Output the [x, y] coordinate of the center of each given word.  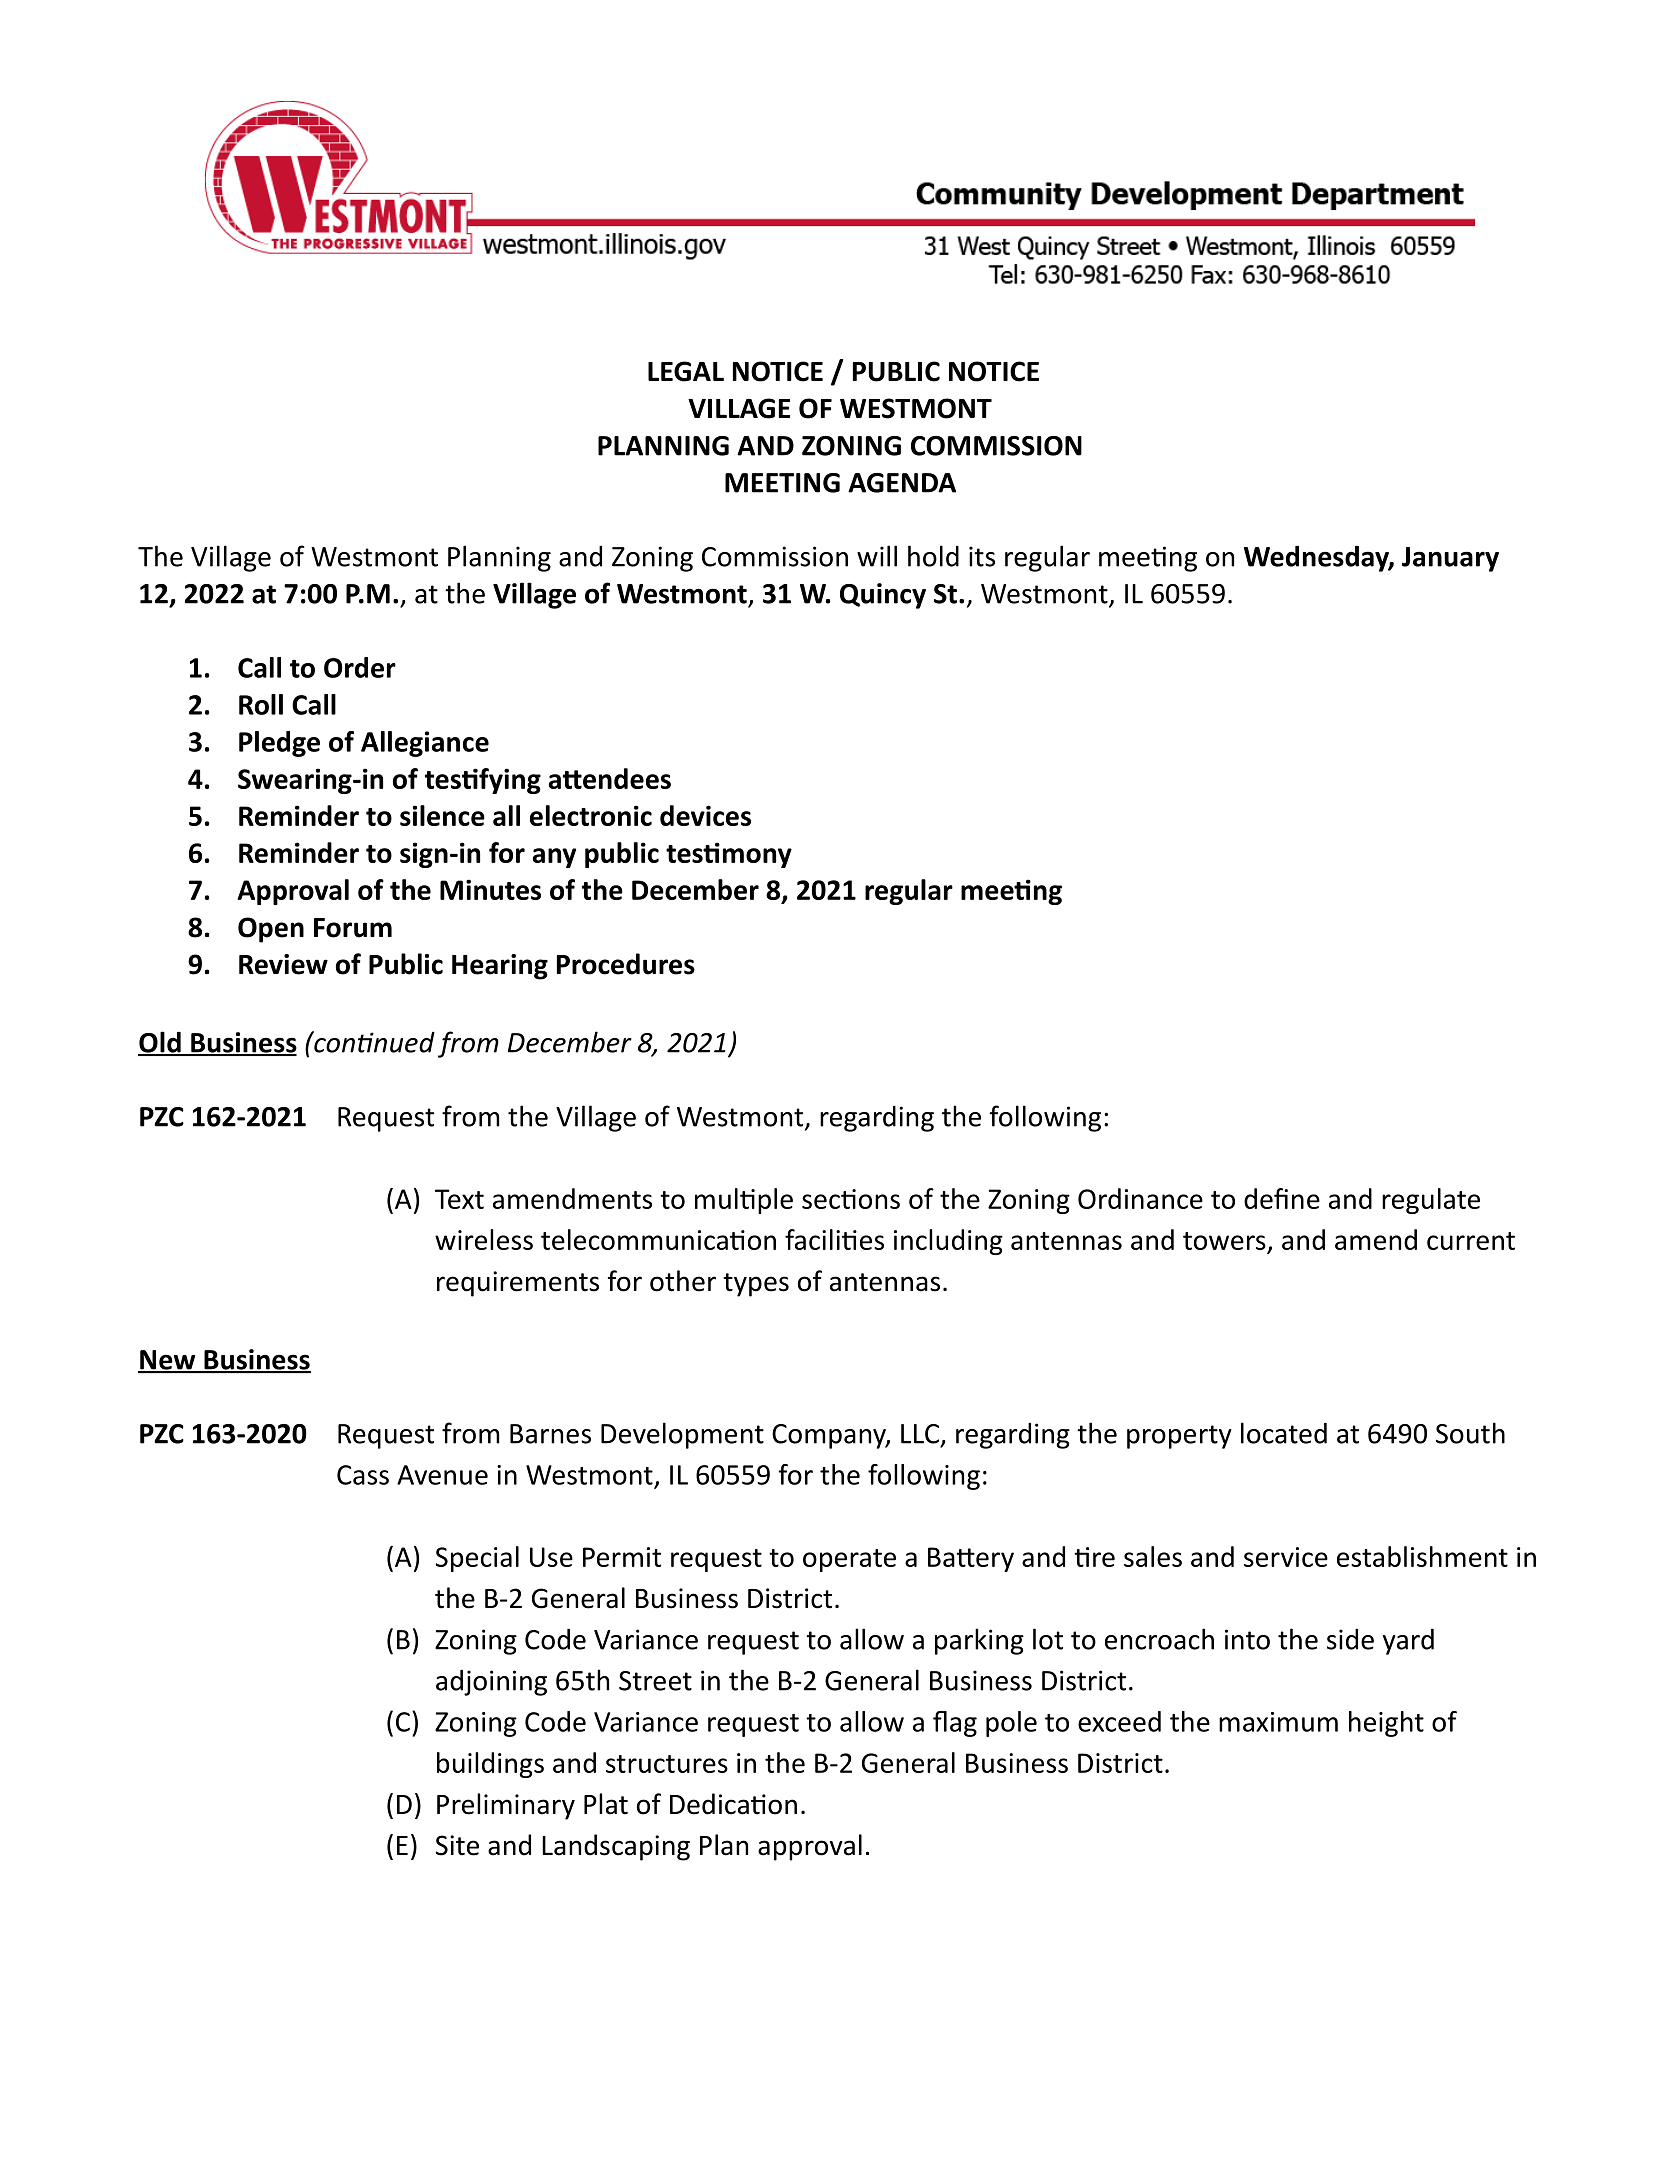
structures [667, 1764]
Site [457, 1845]
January [1450, 559]
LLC [921, 1435]
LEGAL [686, 371]
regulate [1431, 1201]
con [334, 1045]
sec [822, 1201]
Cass [363, 1475]
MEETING [782, 483]
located [1284, 1433]
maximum [1278, 1722]
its [982, 556]
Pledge [279, 744]
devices [705, 815]
